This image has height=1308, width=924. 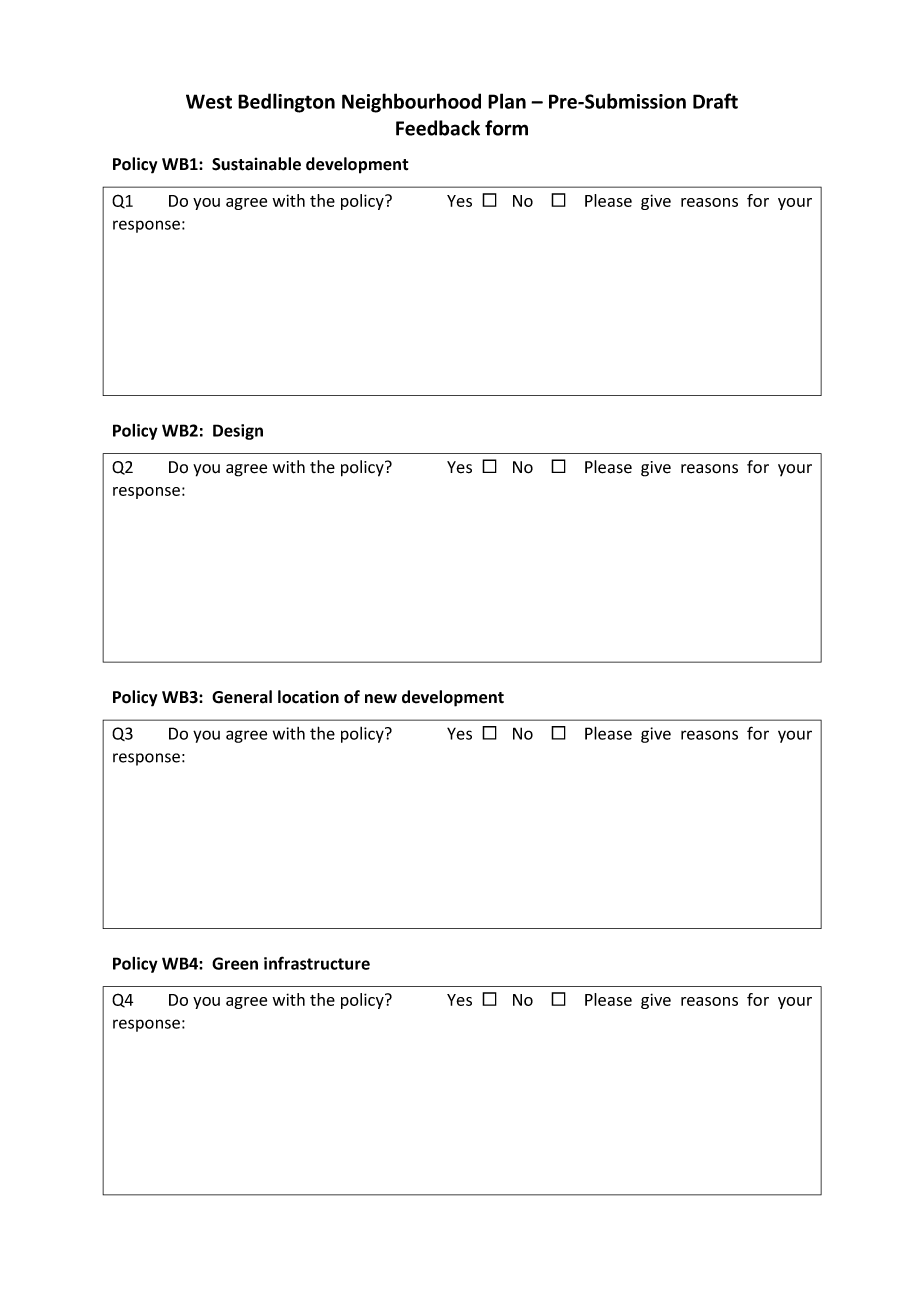 I want to click on Sustainable, so click(x=256, y=164).
